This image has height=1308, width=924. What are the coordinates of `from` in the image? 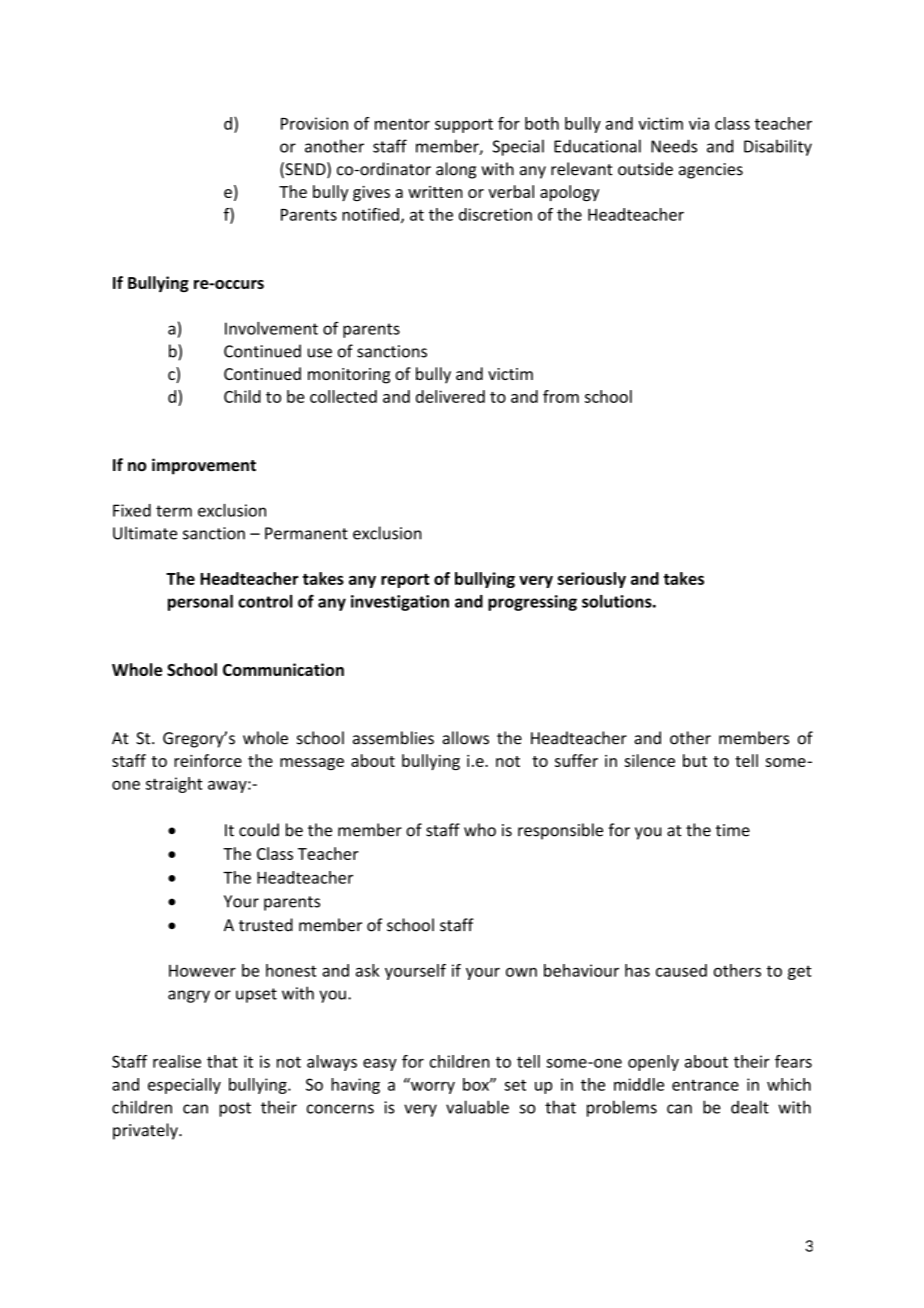 It's located at (561, 396).
